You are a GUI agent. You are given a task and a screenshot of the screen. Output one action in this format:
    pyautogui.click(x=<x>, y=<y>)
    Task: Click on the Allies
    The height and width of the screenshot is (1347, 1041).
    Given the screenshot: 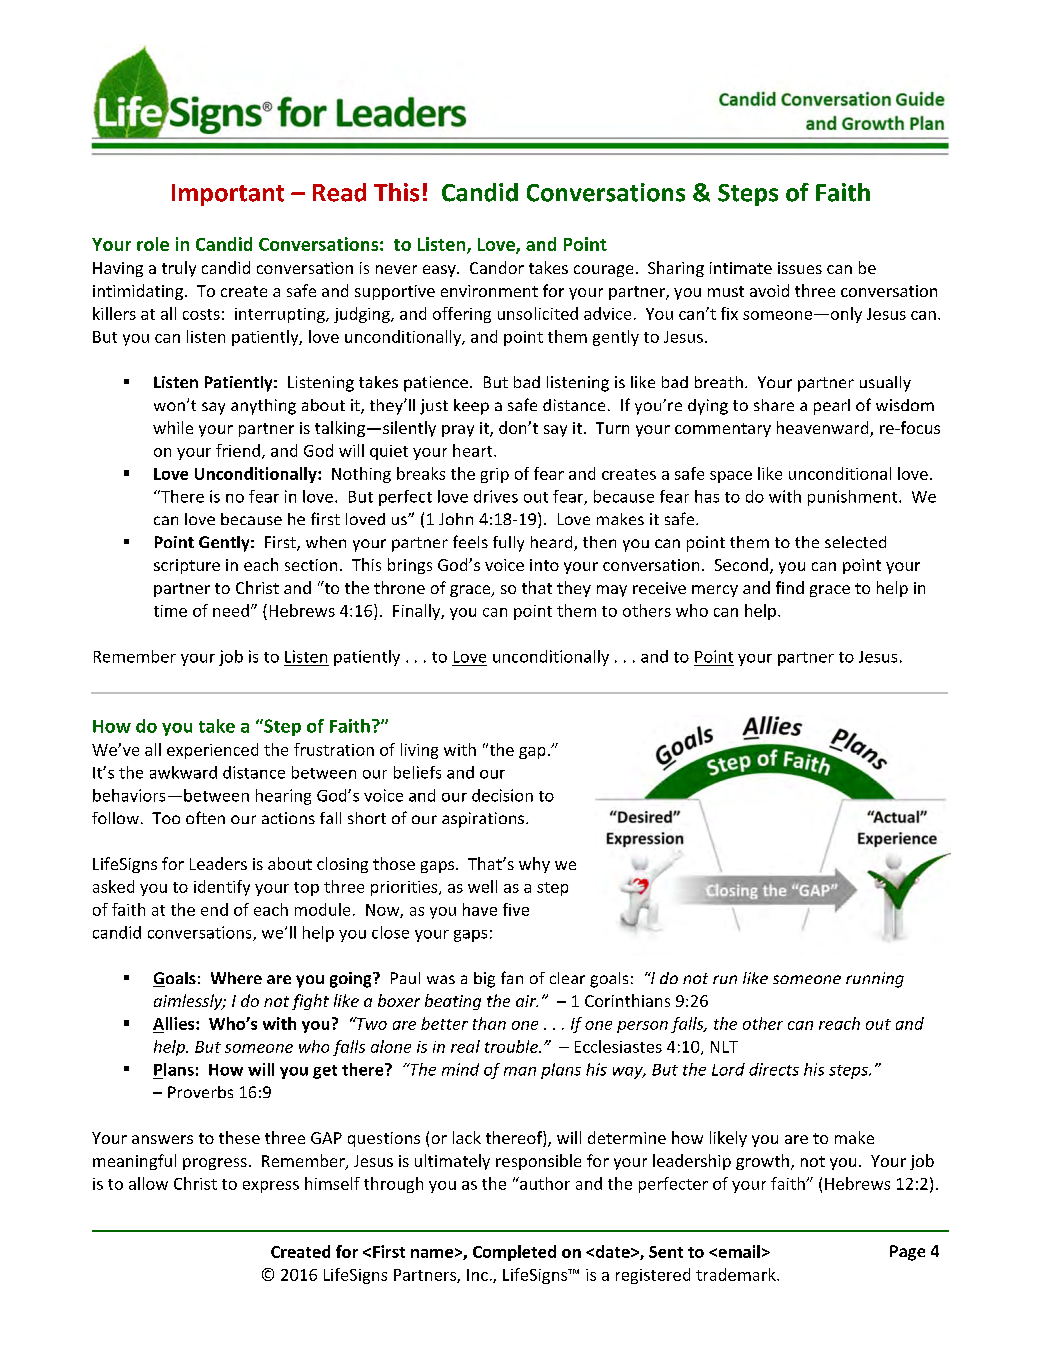 What is the action you would take?
    pyautogui.click(x=175, y=1023)
